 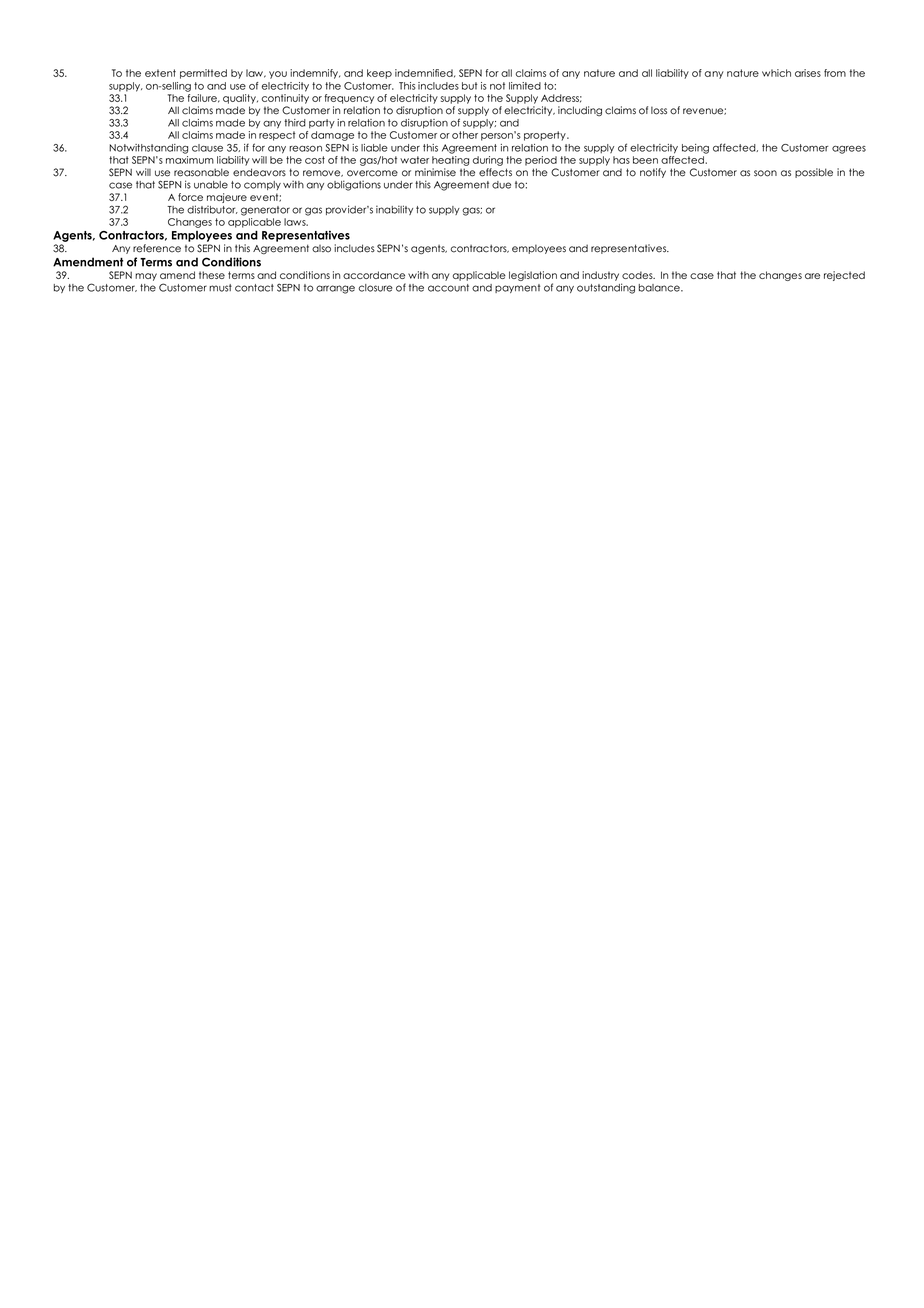 I want to click on must, so click(x=220, y=288).
